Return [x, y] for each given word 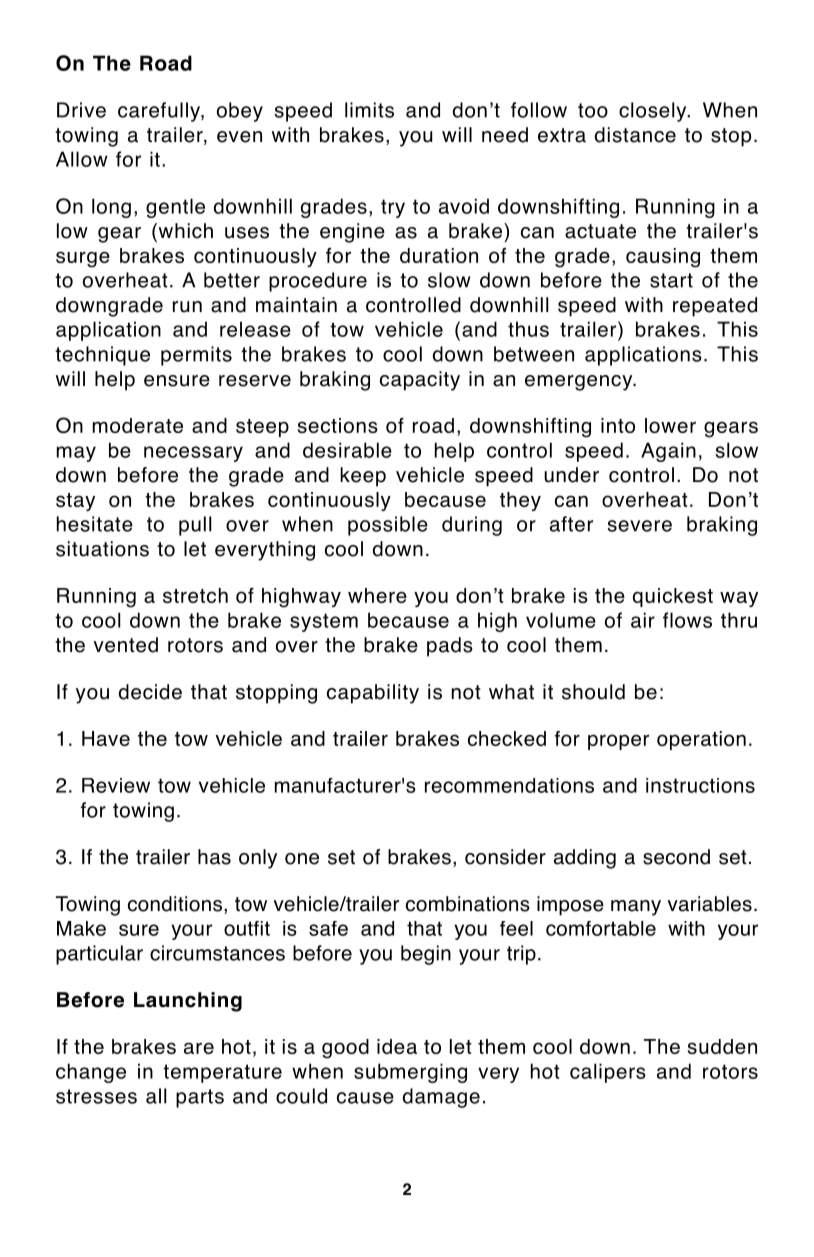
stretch [195, 595]
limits [369, 110]
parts [200, 1098]
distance [635, 135]
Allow [82, 159]
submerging [410, 1073]
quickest [673, 597]
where [377, 595]
